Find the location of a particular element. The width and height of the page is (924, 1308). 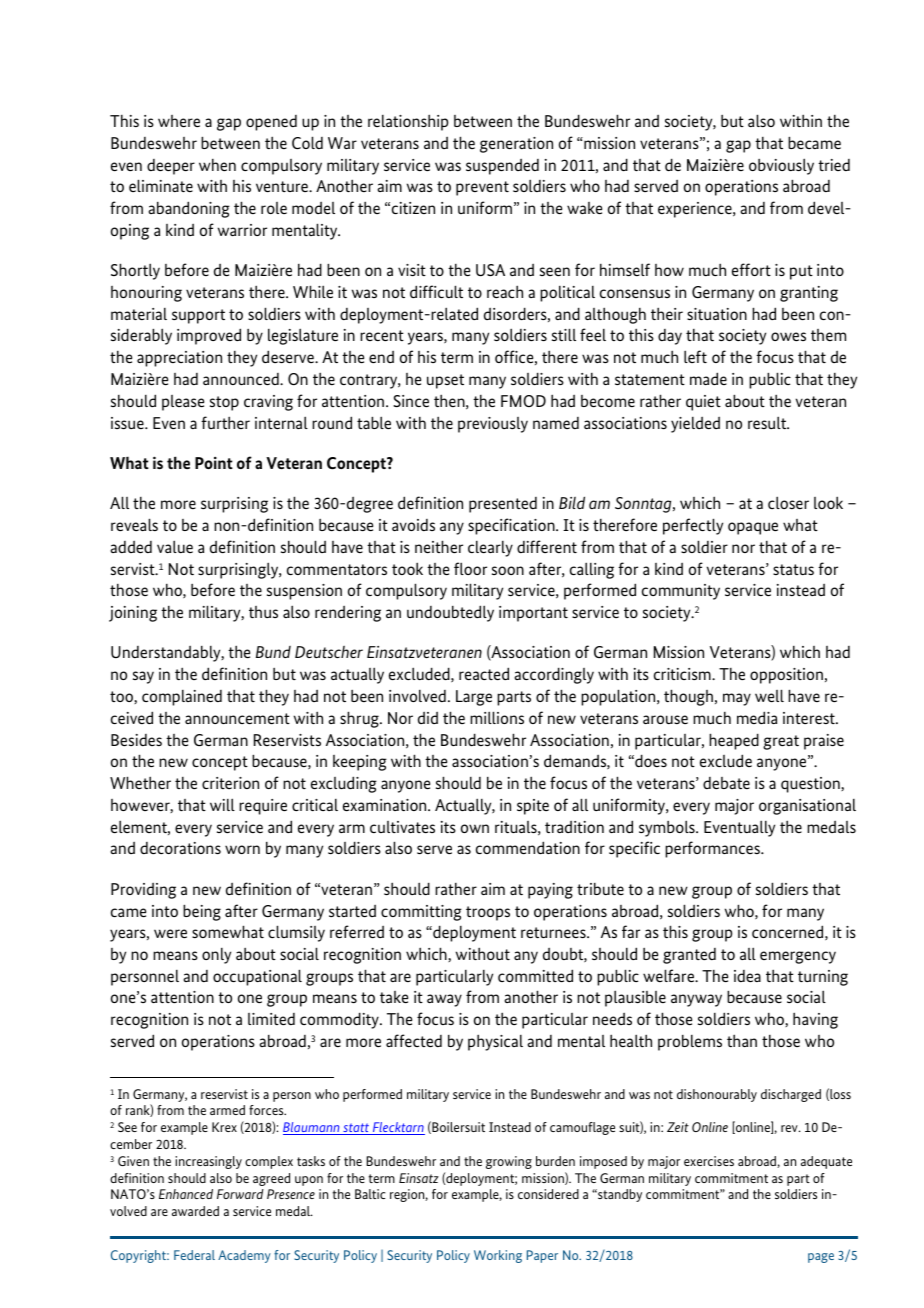

awarded is located at coordinates (195, 1211).
